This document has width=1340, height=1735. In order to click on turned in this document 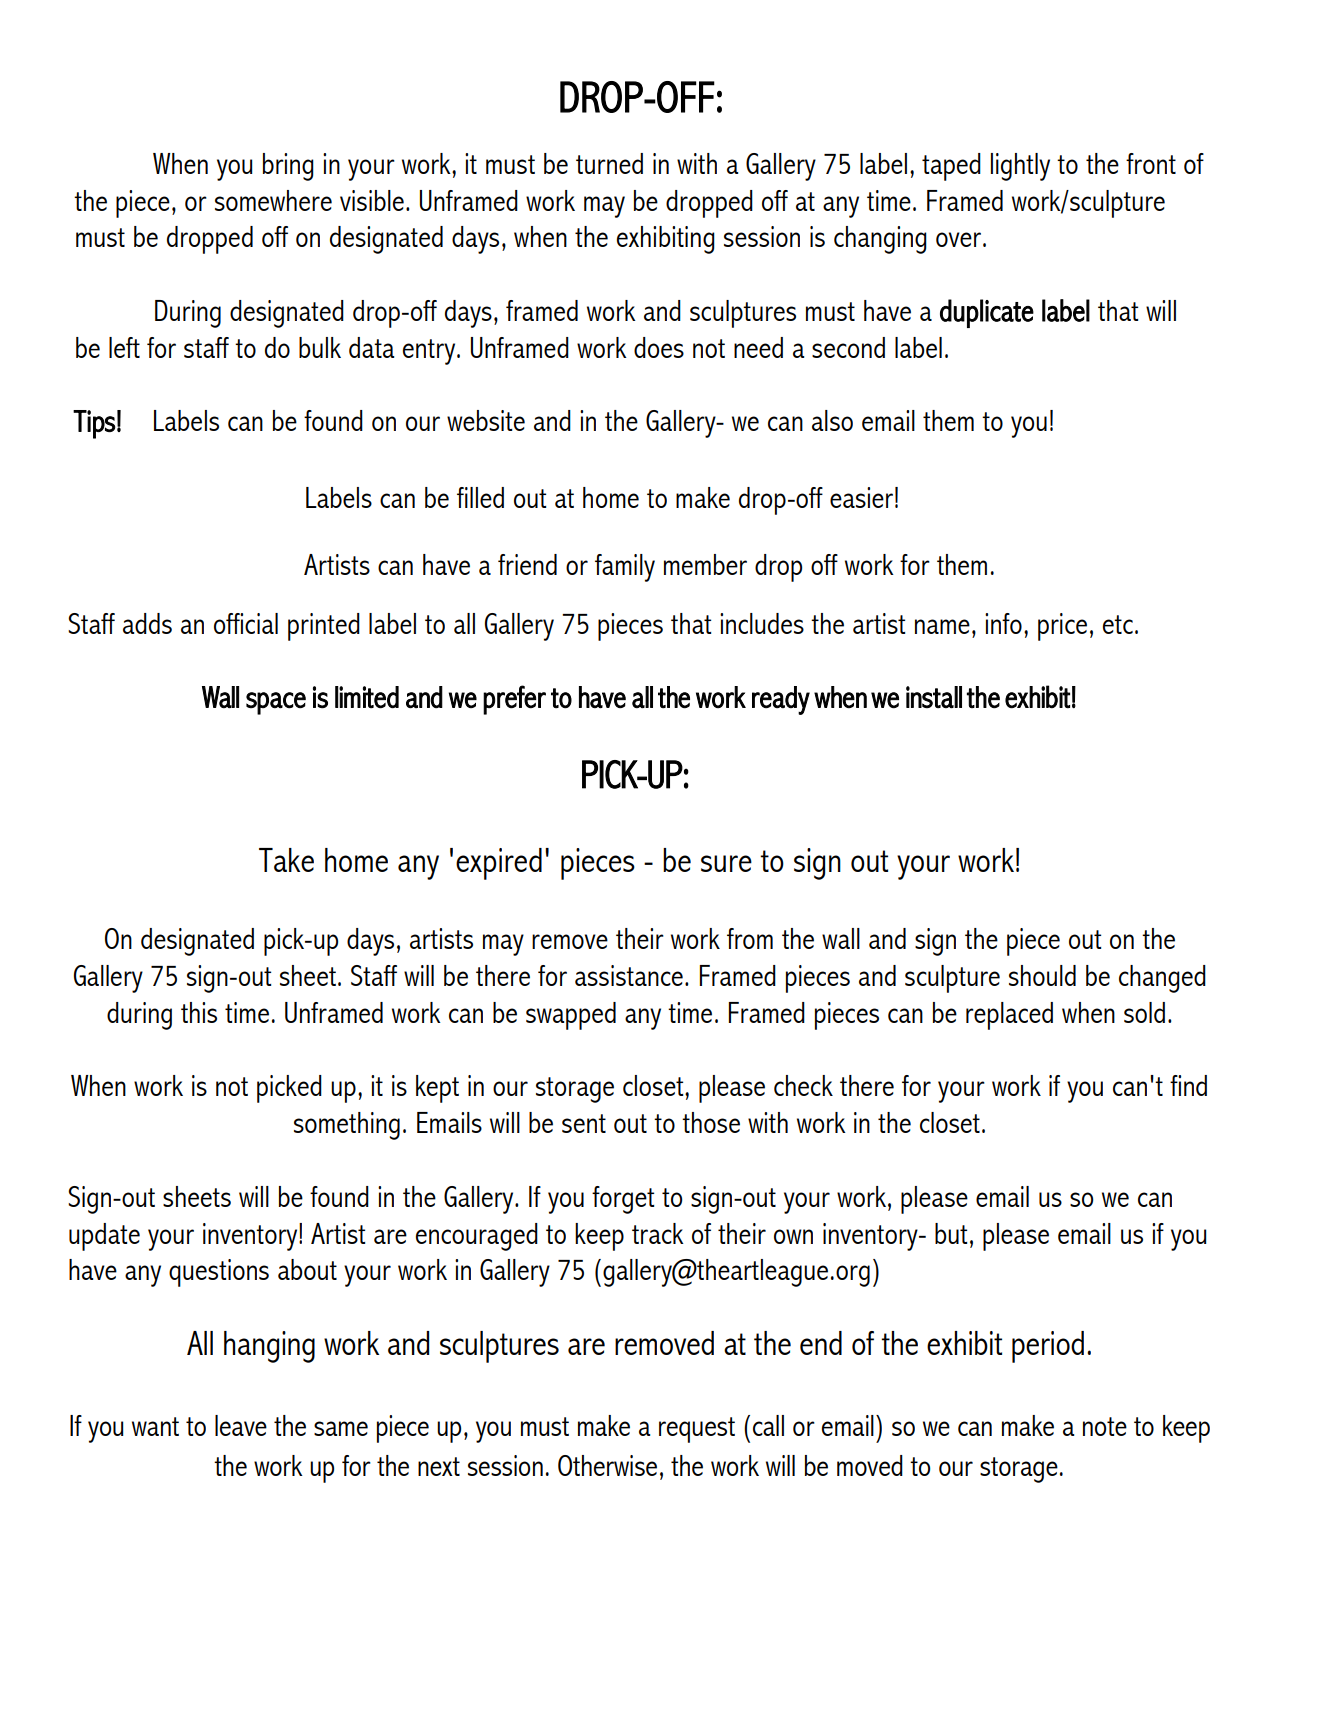, I will do `click(609, 163)`.
